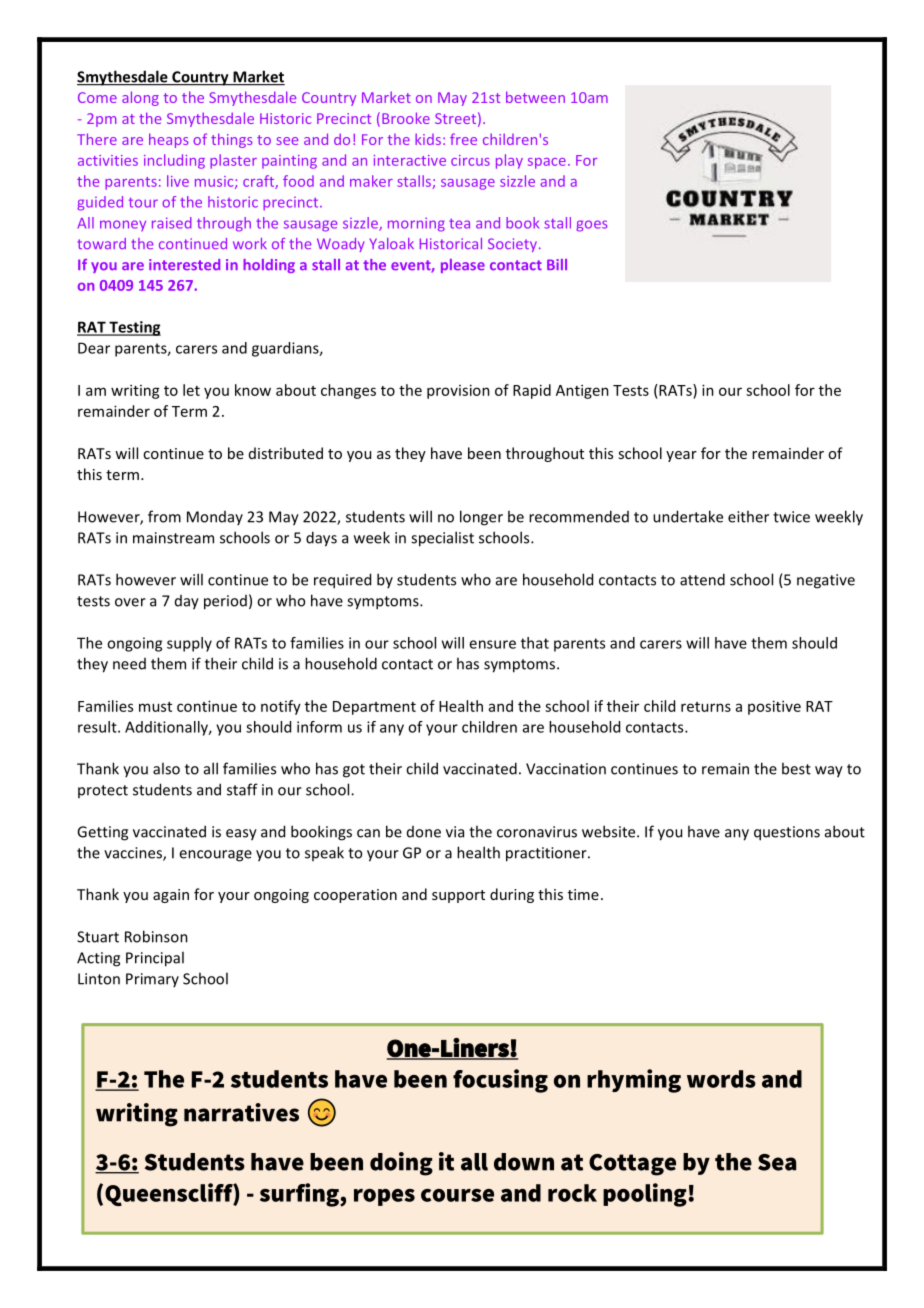 The height and width of the screenshot is (1308, 924). I want to click on supply, so click(189, 644).
